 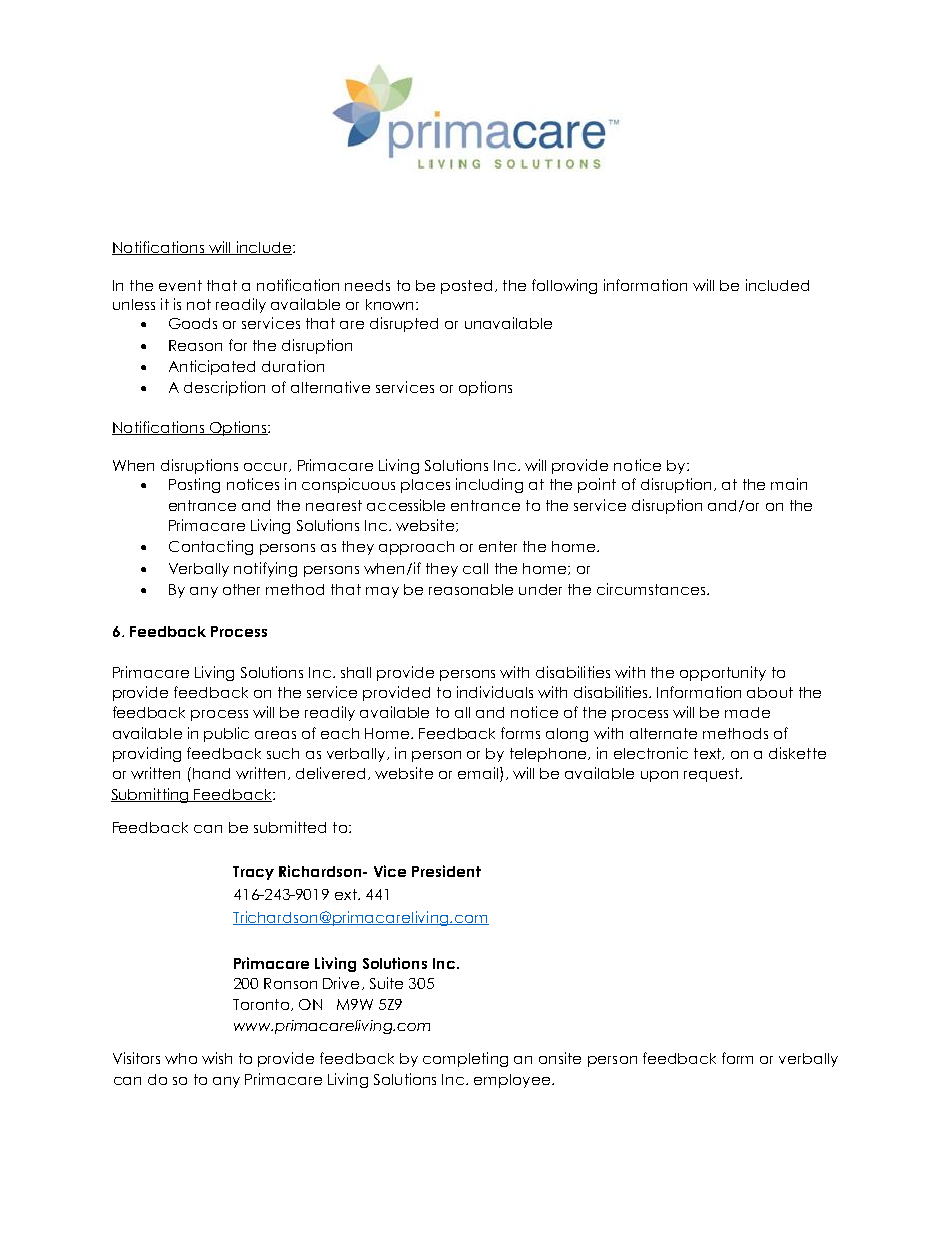 I want to click on request, so click(x=713, y=775).
